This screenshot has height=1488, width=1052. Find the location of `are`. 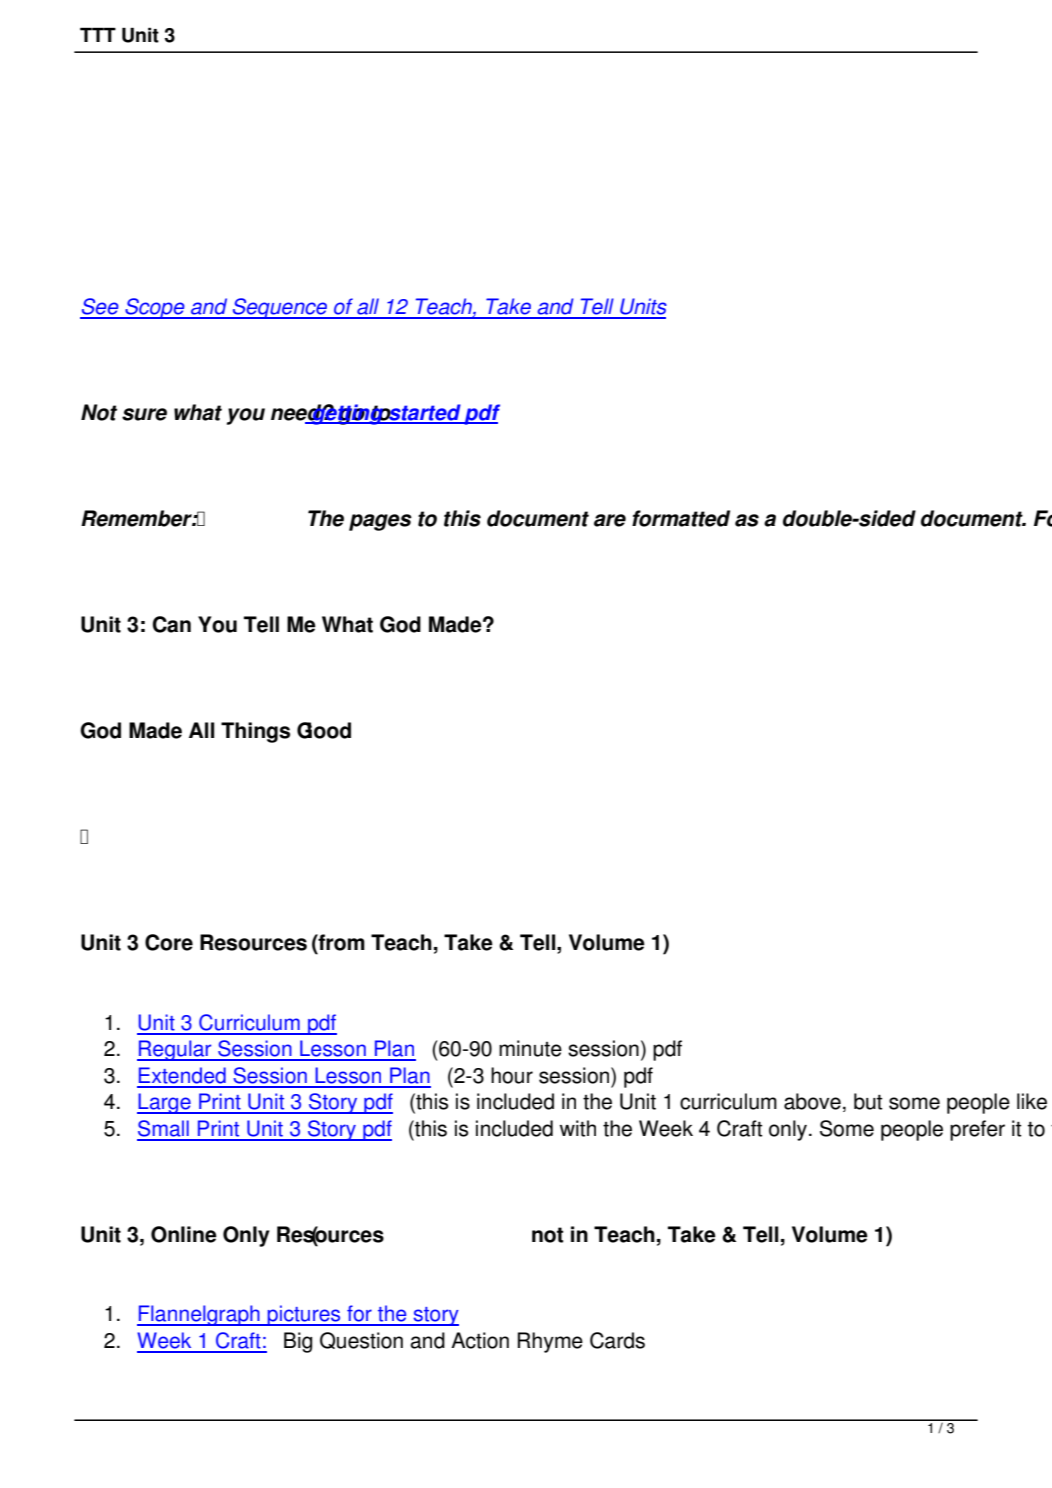

are is located at coordinates (610, 520).
